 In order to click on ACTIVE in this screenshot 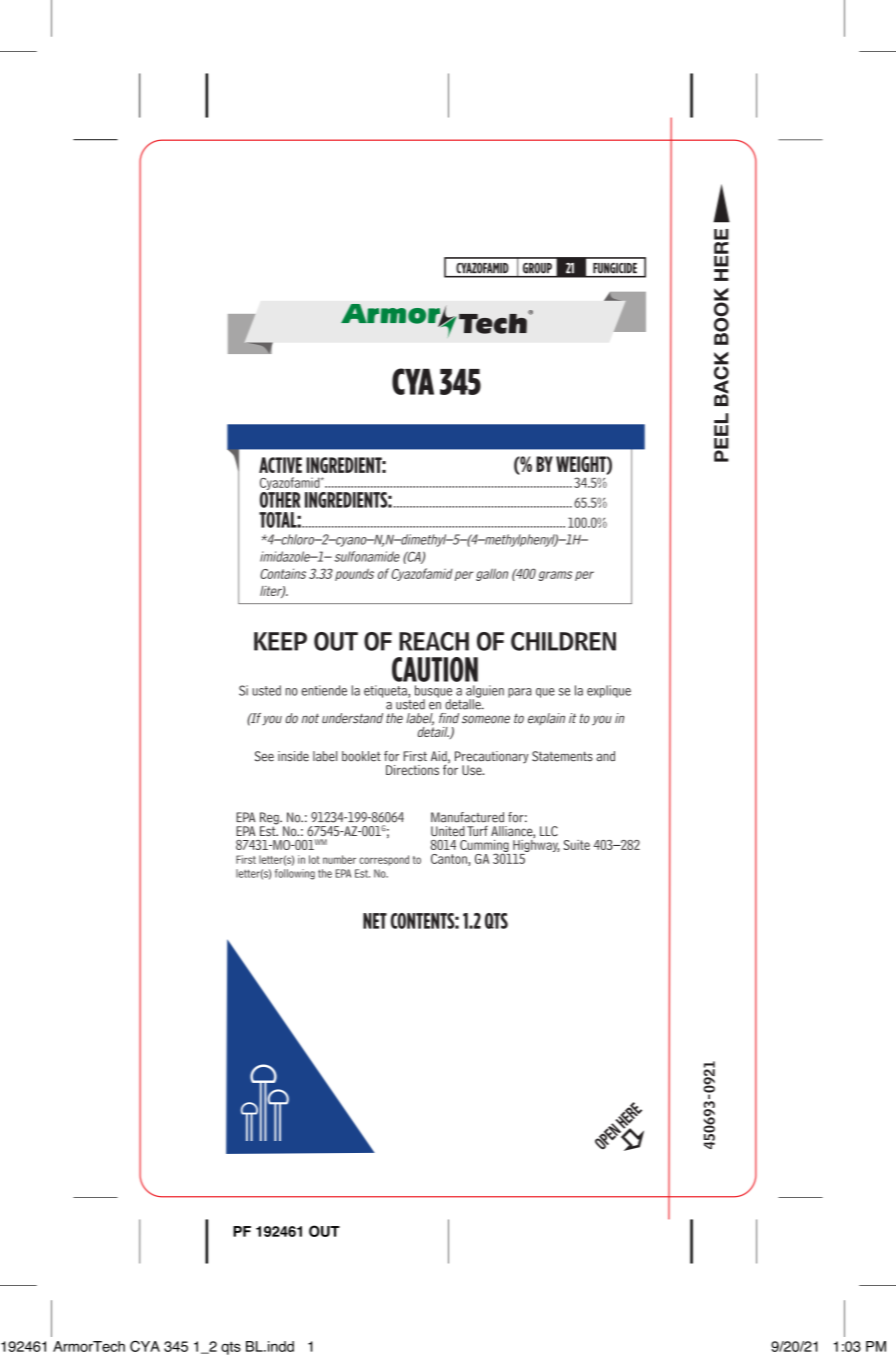, I will do `click(280, 465)`.
